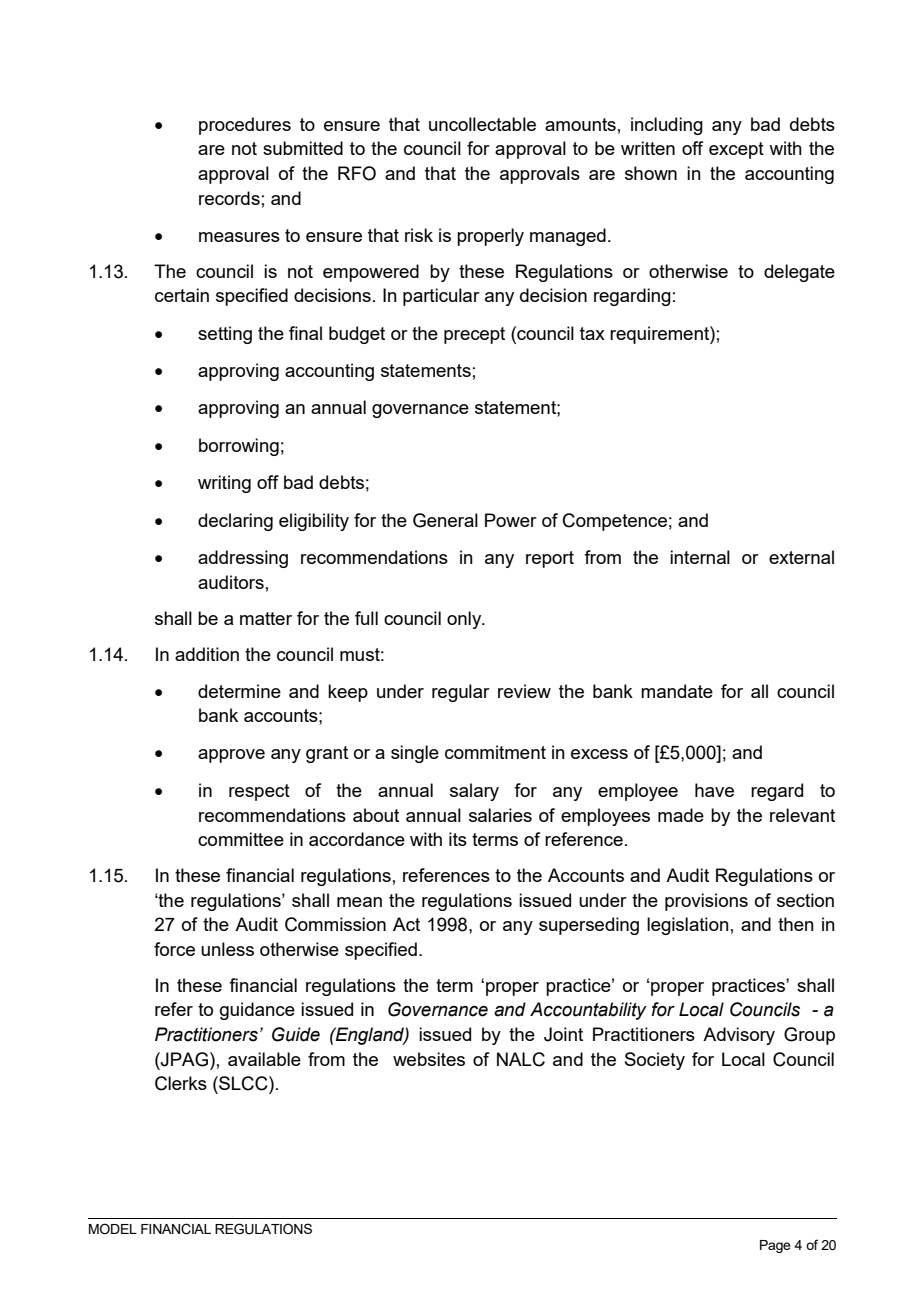 This screenshot has width=924, height=1308. Describe the element at coordinates (419, 235) in the screenshot. I see `risk` at that location.
